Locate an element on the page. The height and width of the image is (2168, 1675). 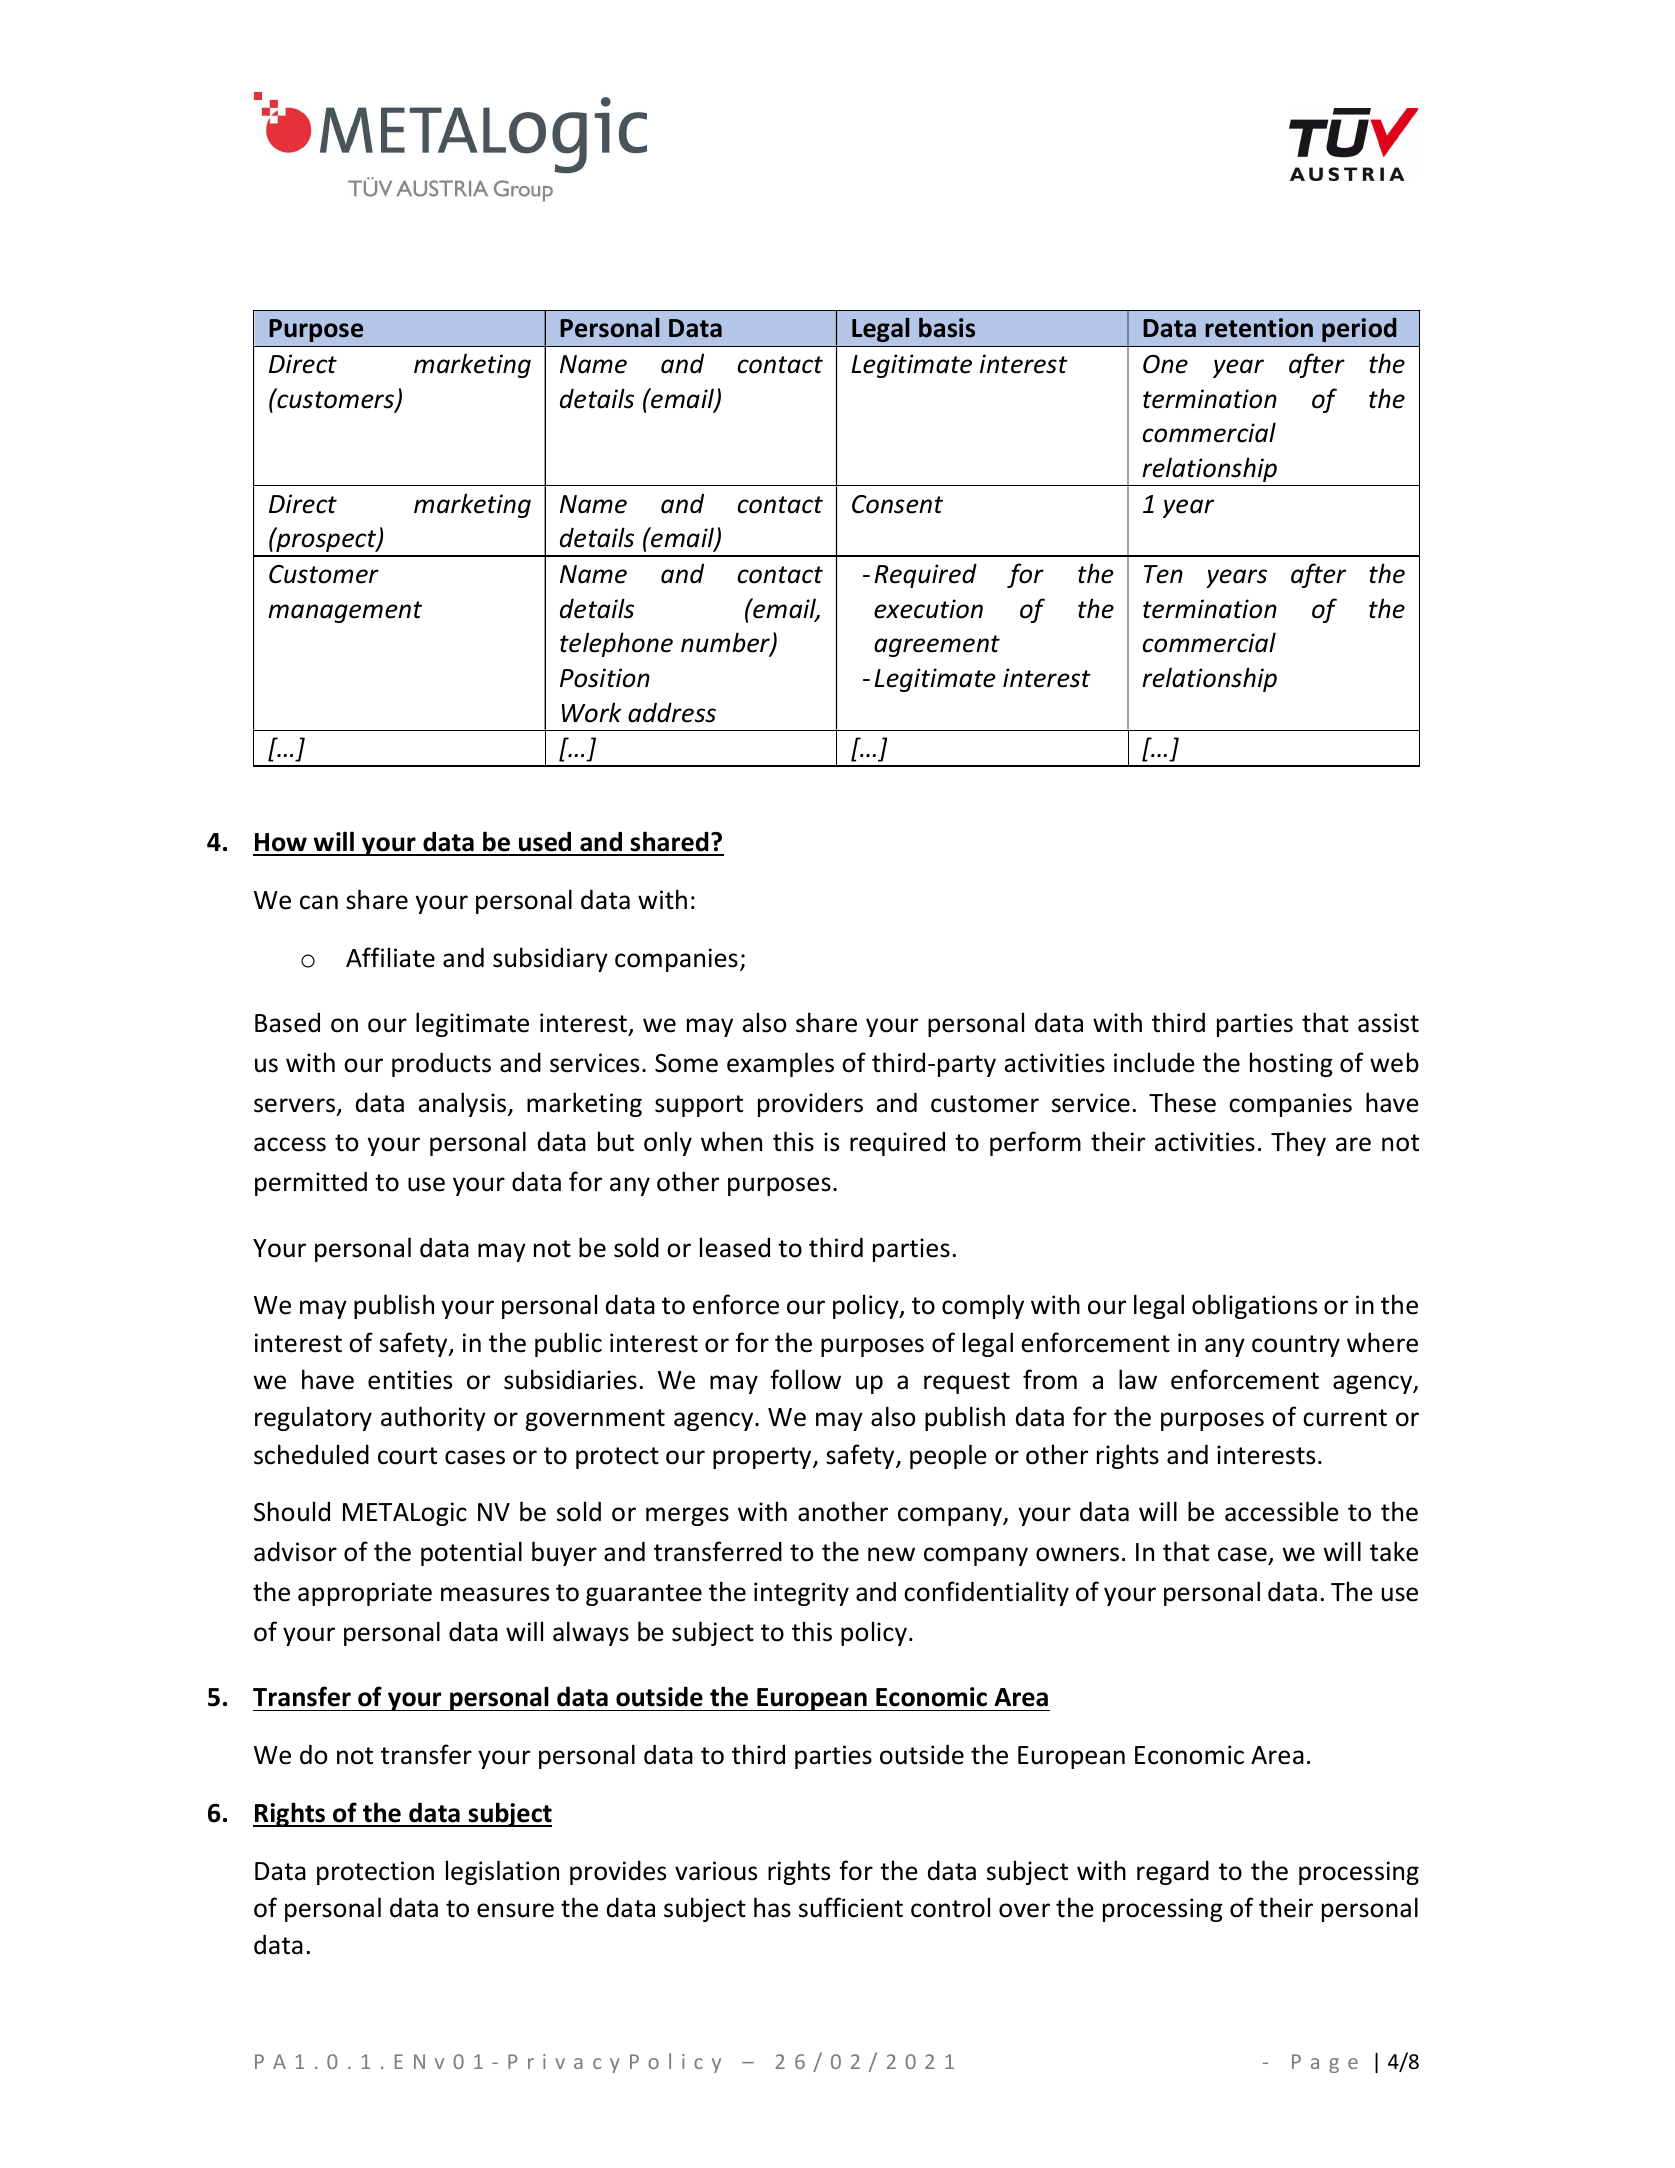
assist is located at coordinates (1388, 1023).
